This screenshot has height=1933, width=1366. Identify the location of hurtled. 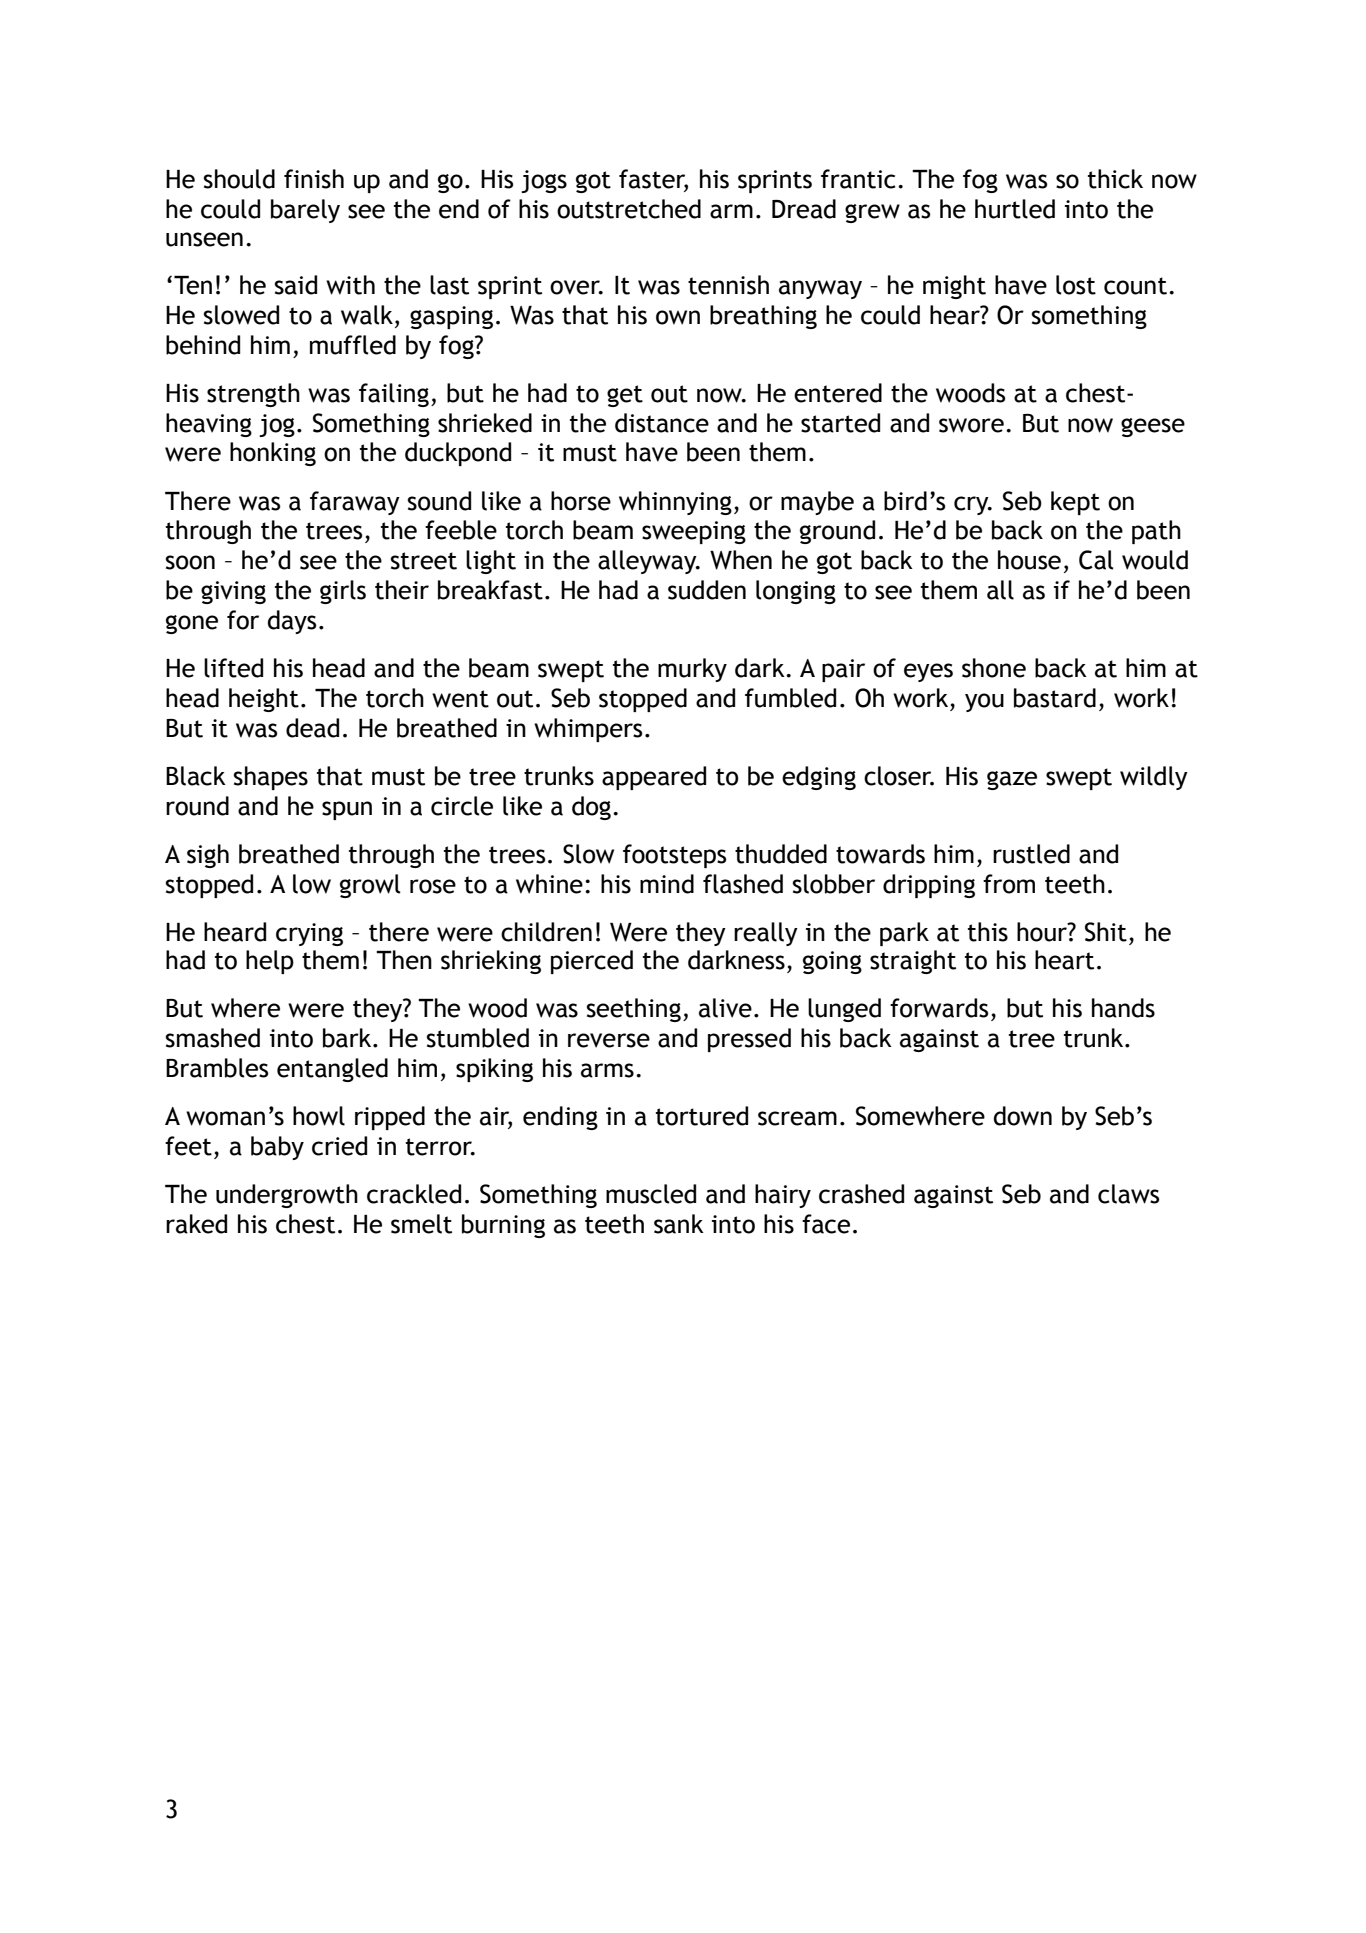
(1015, 209).
